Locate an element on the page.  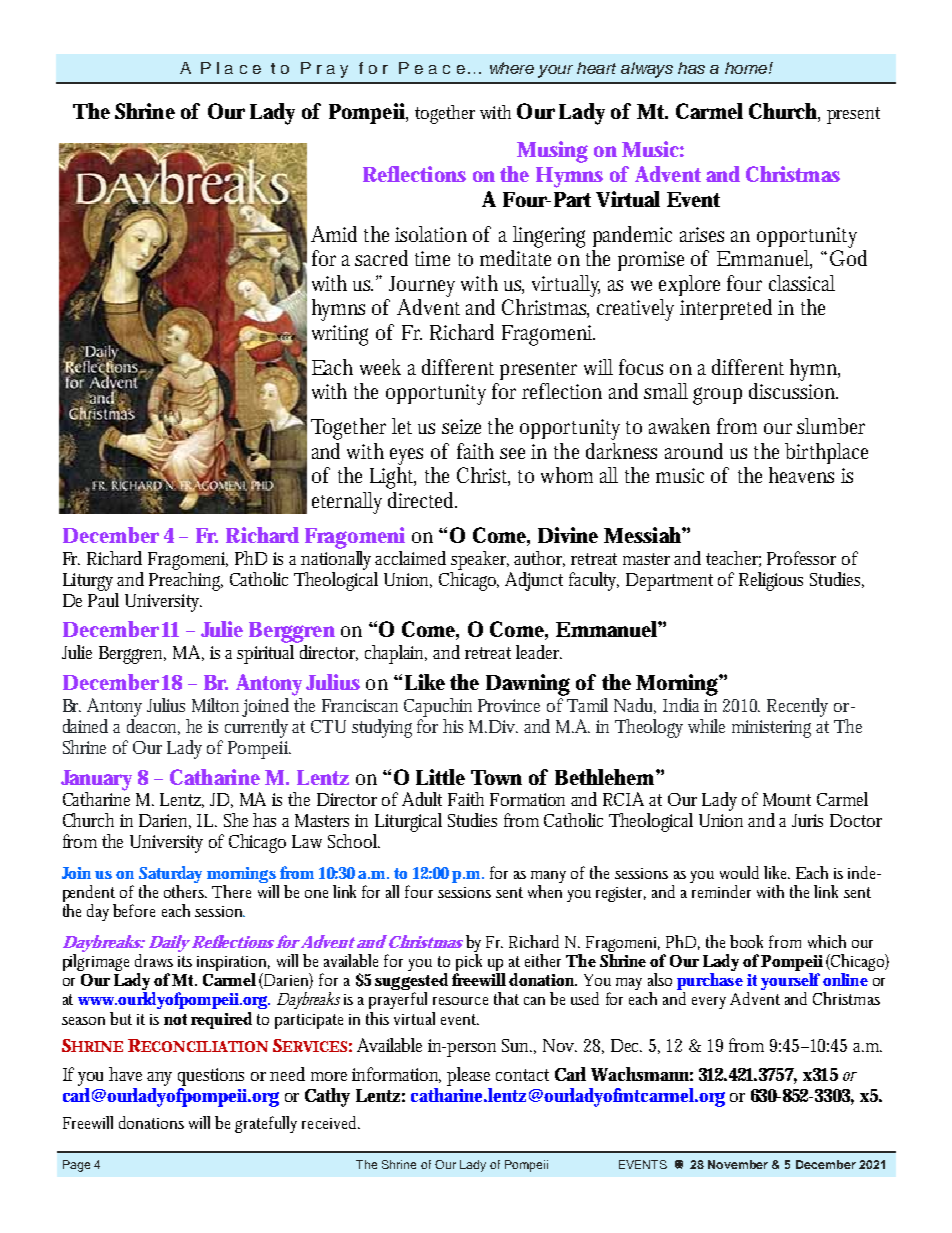
November is located at coordinates (738, 1164).
